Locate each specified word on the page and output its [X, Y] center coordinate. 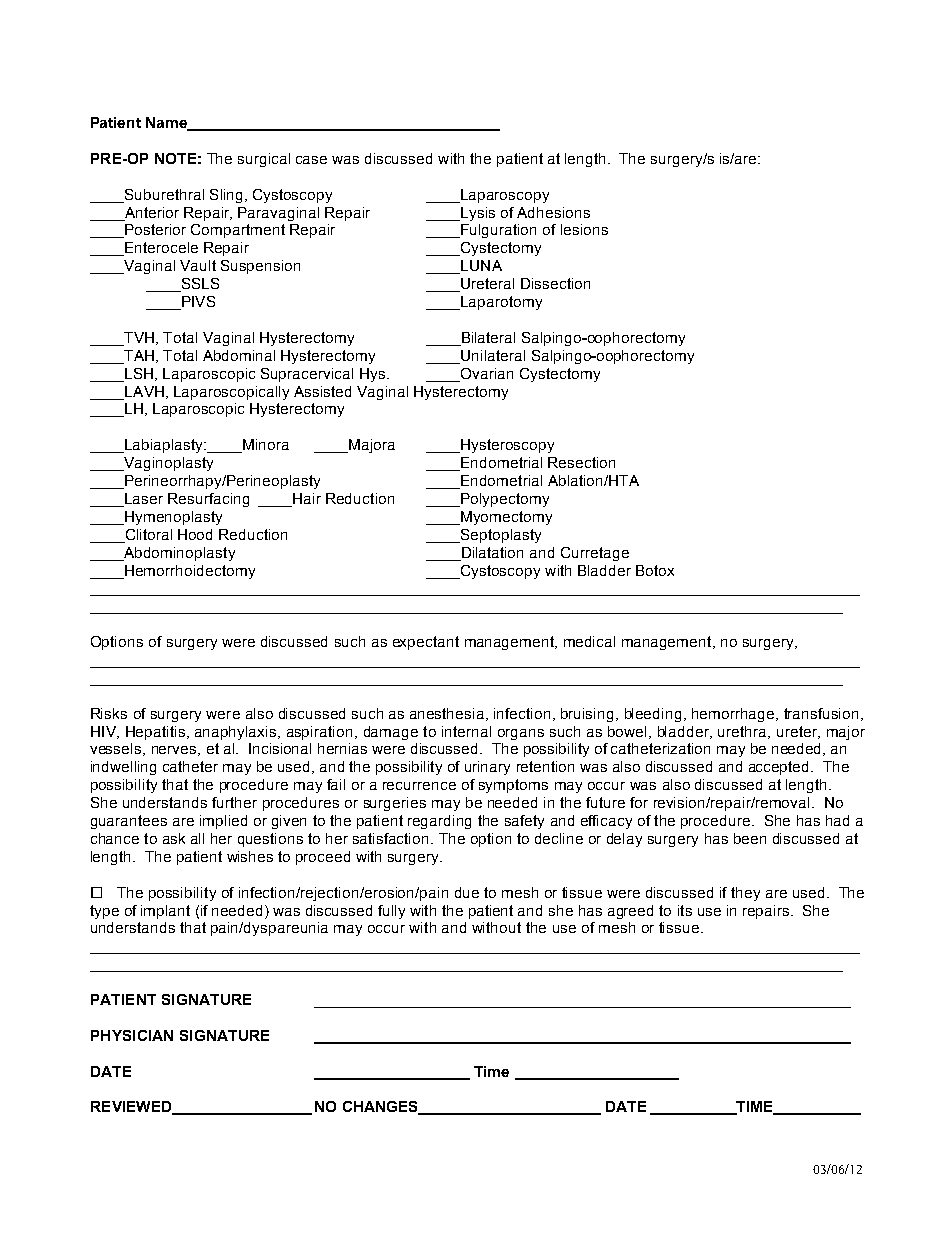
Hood [195, 534]
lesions [584, 229]
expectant [426, 643]
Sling [226, 196]
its [685, 910]
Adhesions [553, 212]
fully [391, 912]
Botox [655, 570]
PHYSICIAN [132, 1035]
